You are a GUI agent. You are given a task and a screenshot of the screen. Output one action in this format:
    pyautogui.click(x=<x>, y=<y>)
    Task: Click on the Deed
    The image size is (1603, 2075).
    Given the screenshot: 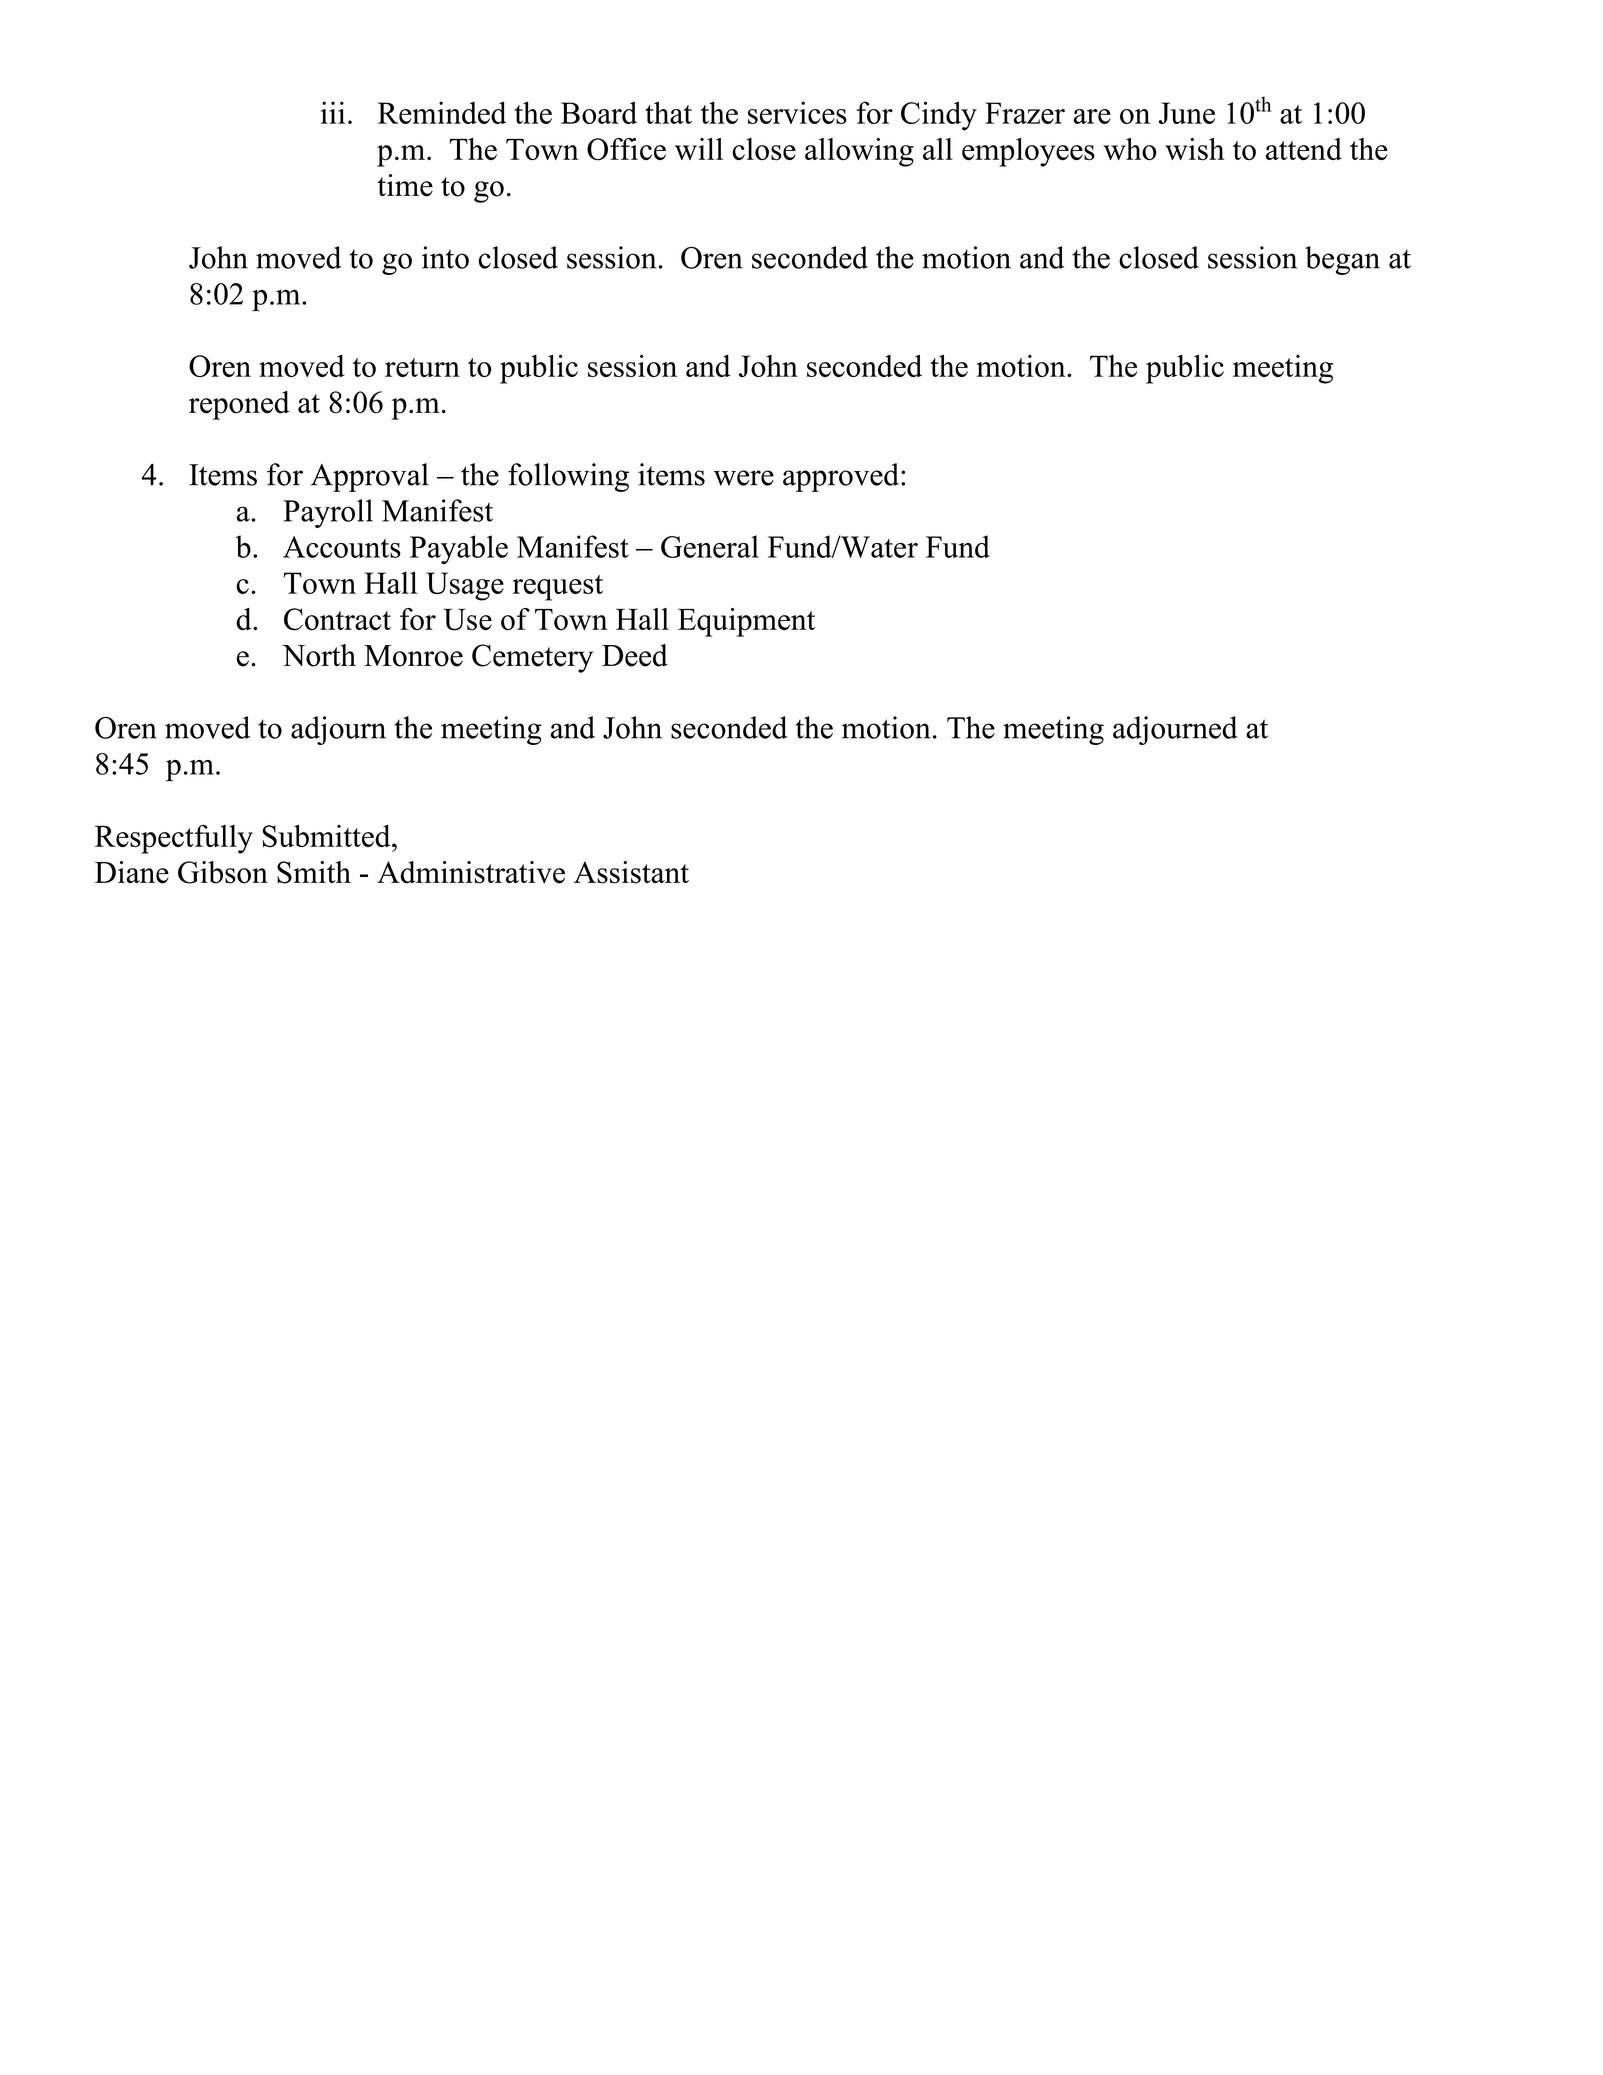 What is the action you would take?
    pyautogui.click(x=635, y=655)
